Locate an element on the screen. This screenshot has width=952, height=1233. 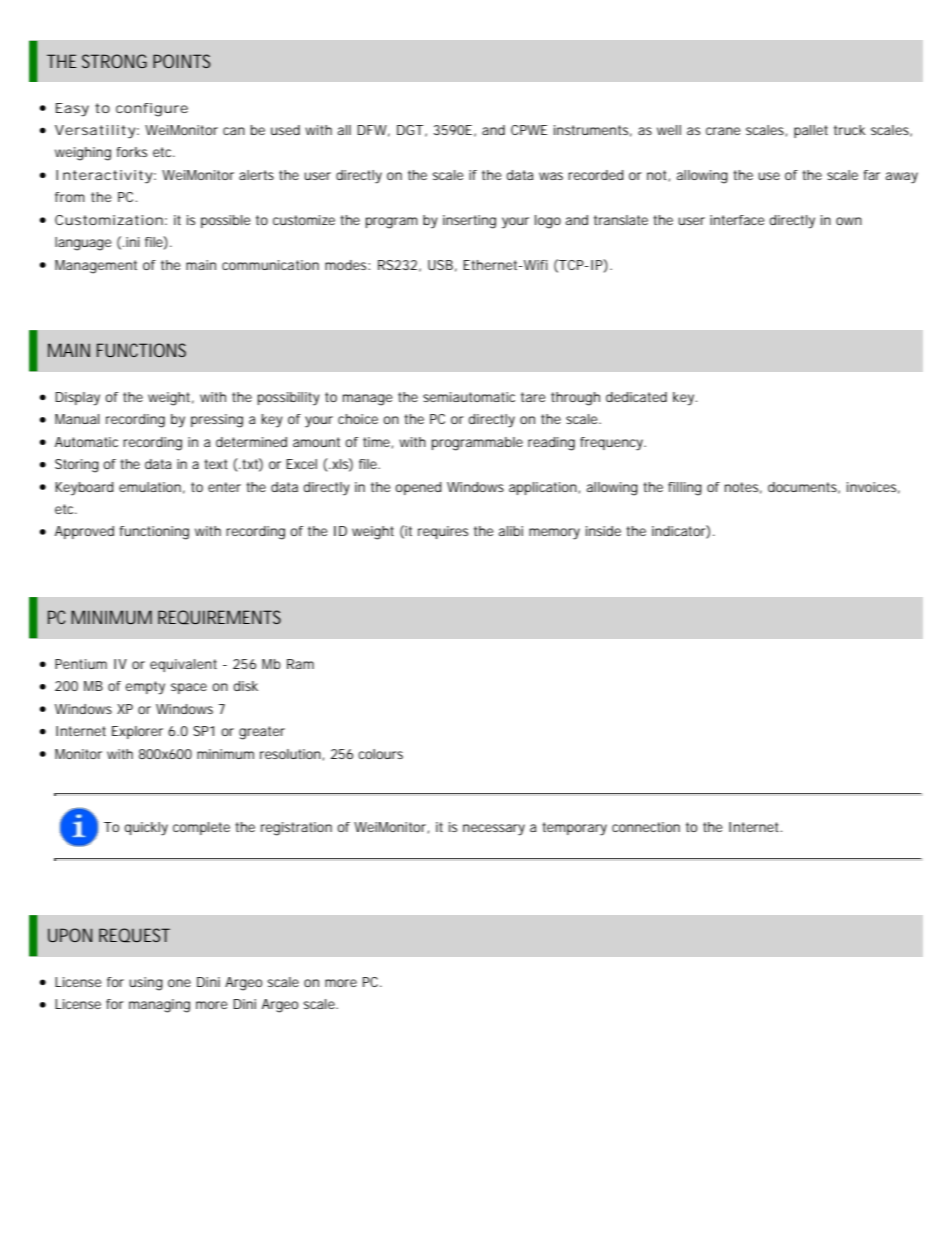
truck is located at coordinates (850, 130).
